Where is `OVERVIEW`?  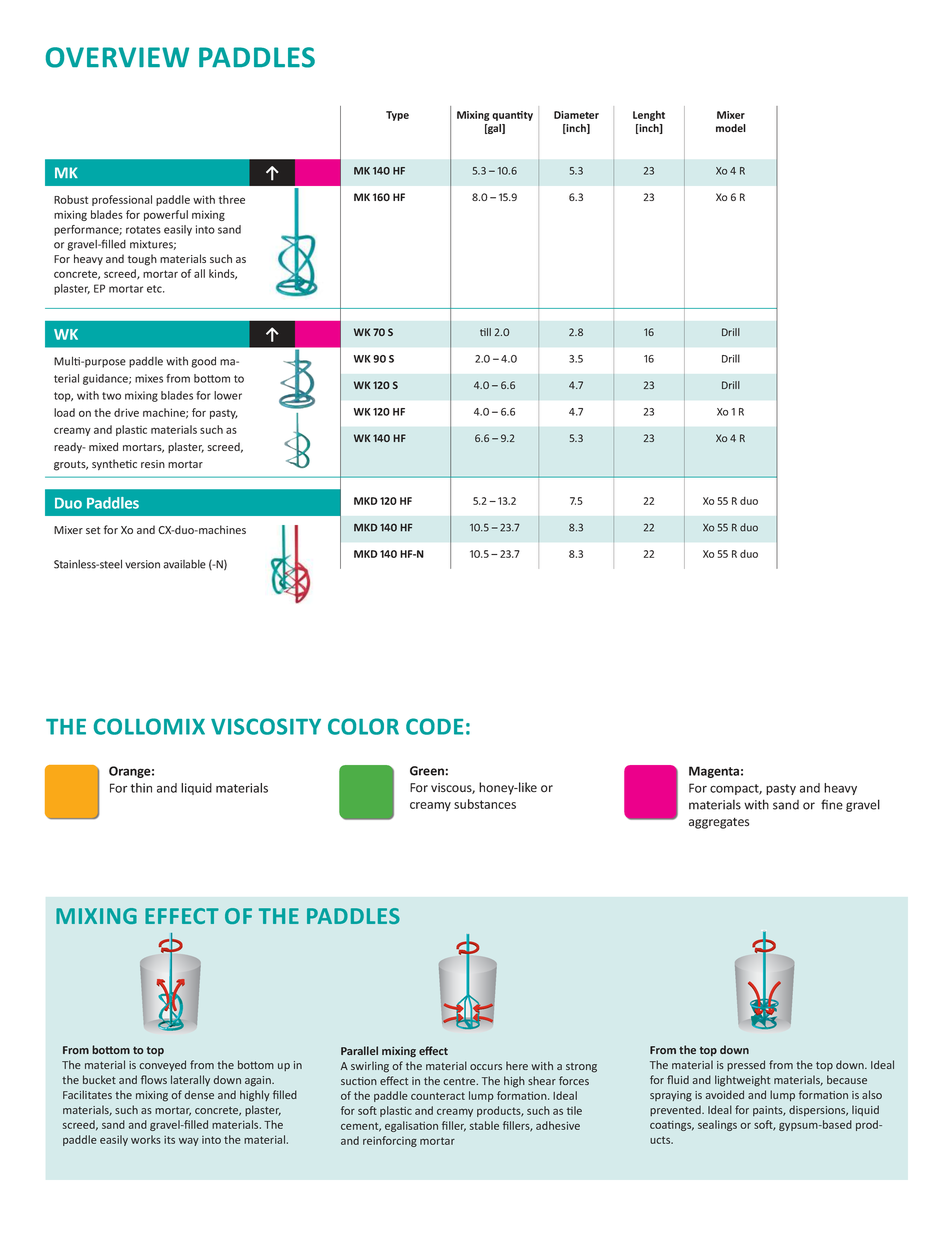 OVERVIEW is located at coordinates (117, 57).
